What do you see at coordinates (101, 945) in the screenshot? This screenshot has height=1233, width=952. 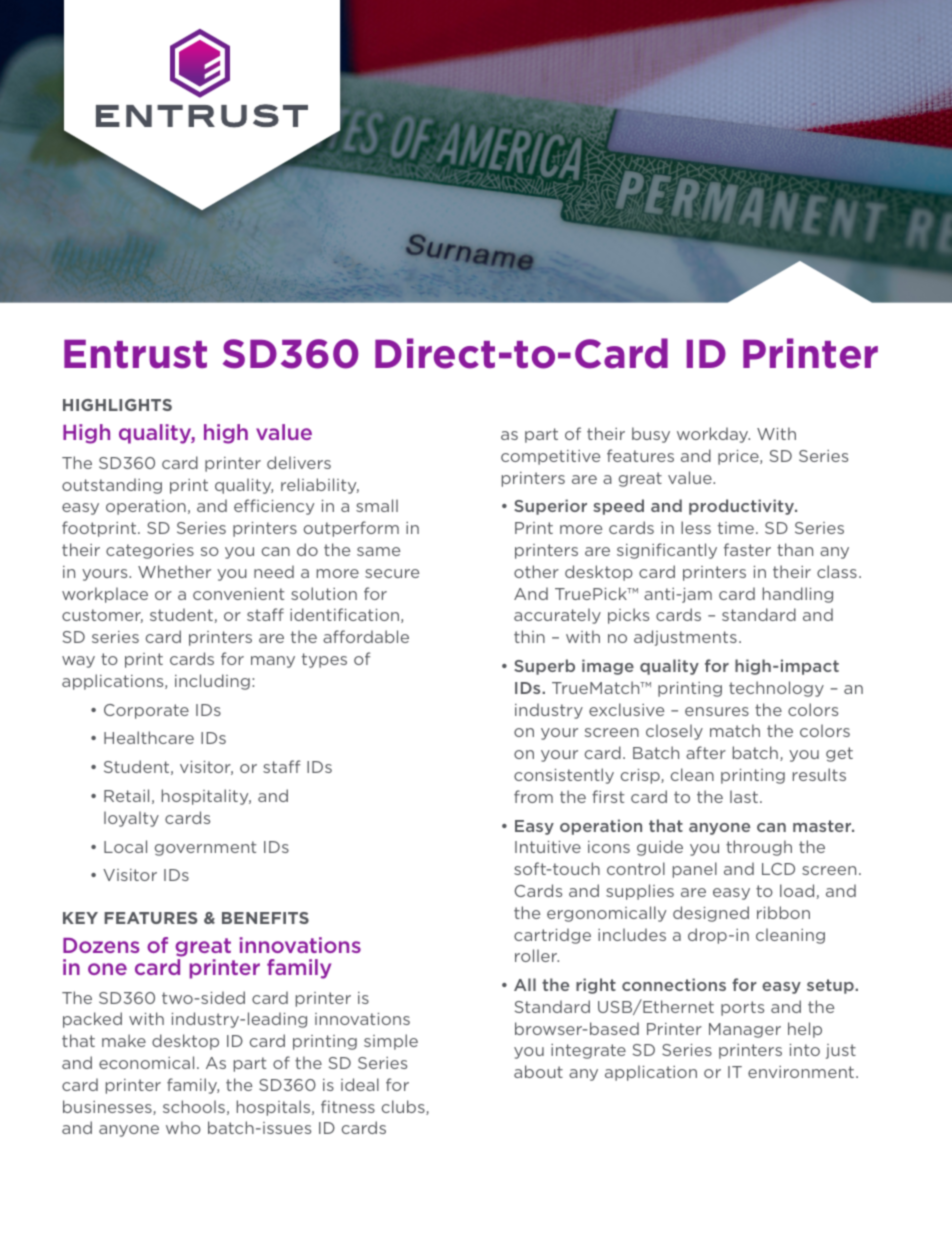 I see `Dozens` at bounding box center [101, 945].
